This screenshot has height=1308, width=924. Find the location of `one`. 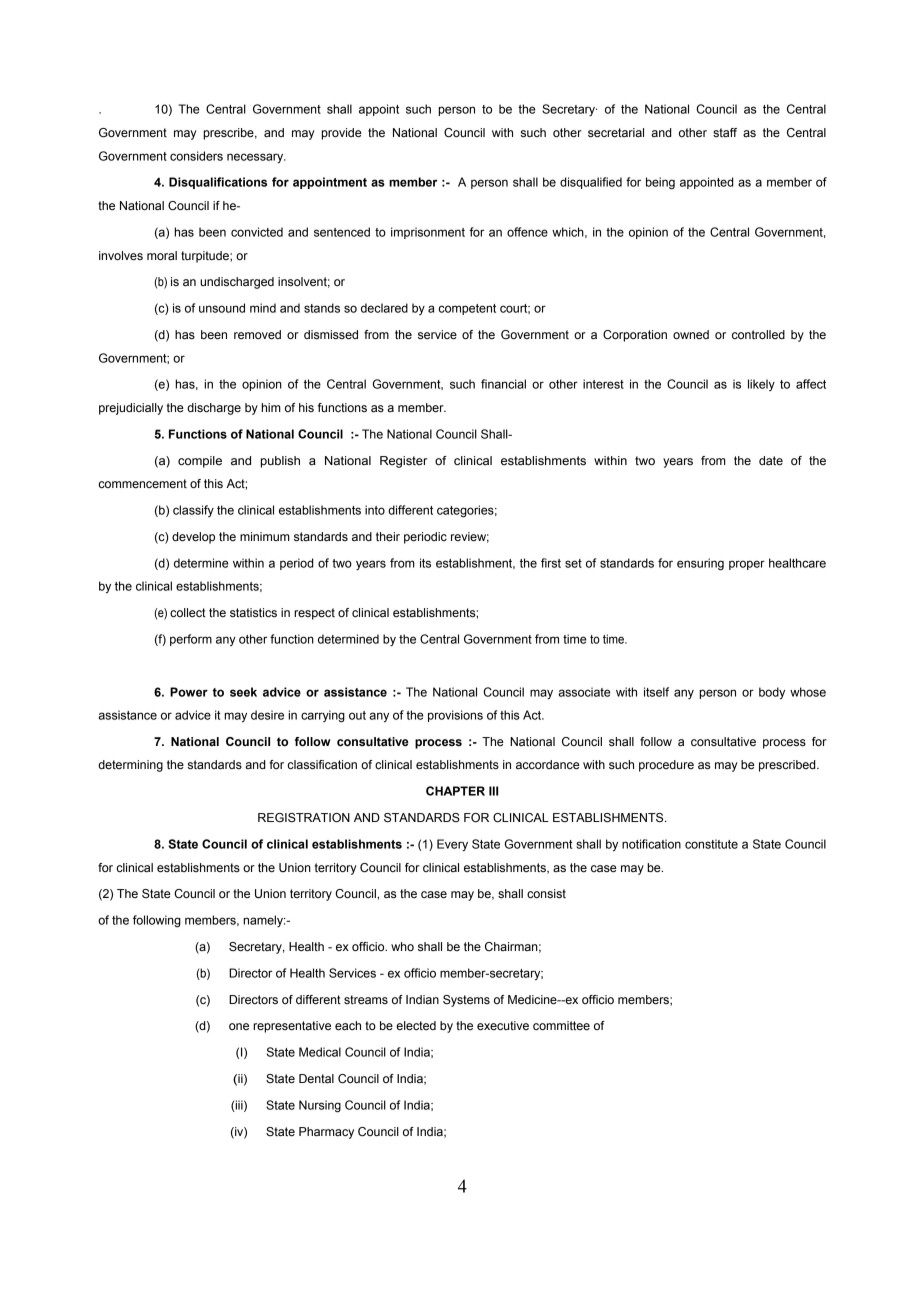

one is located at coordinates (239, 1026).
